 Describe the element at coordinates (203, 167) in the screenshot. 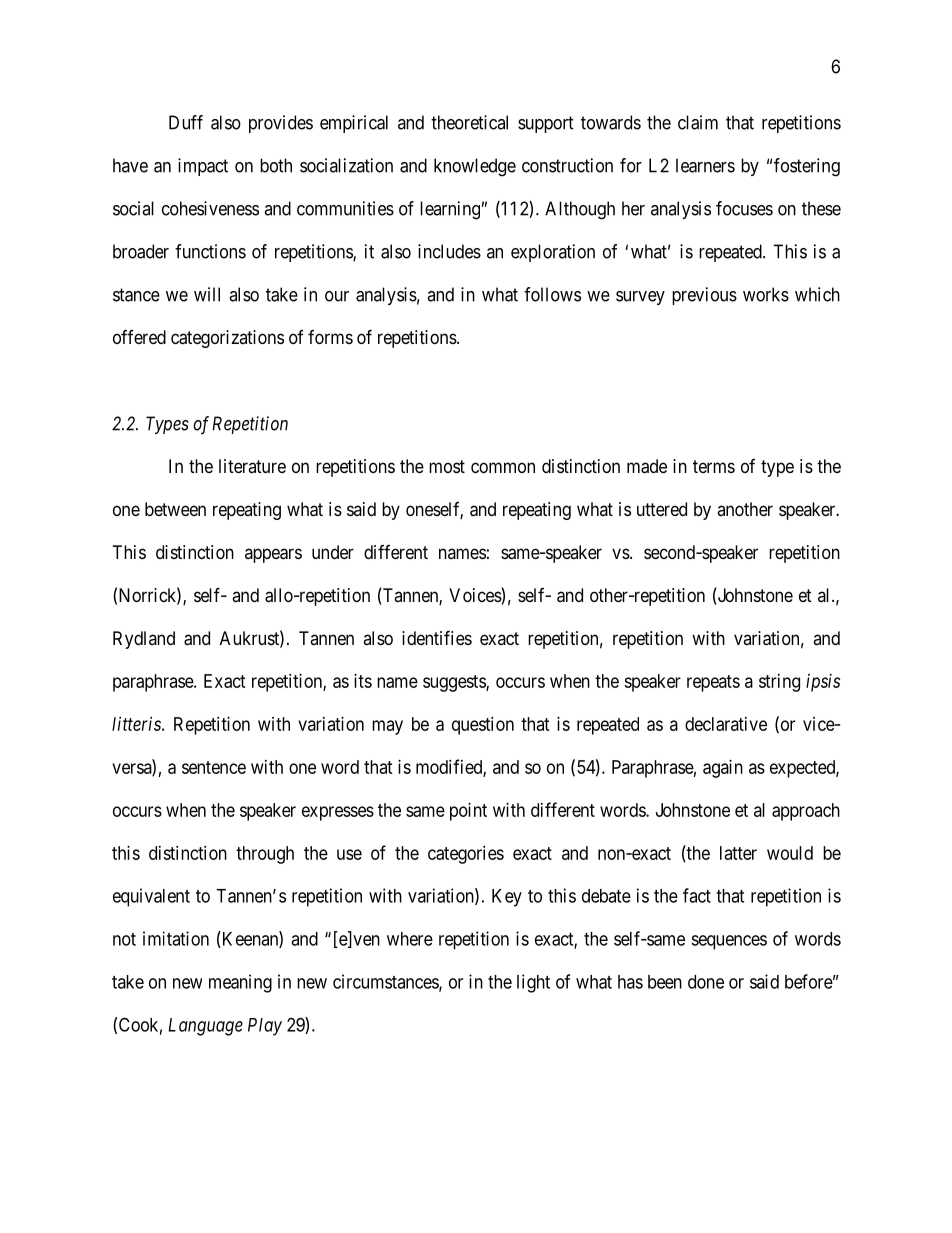

I see `impact` at that location.
